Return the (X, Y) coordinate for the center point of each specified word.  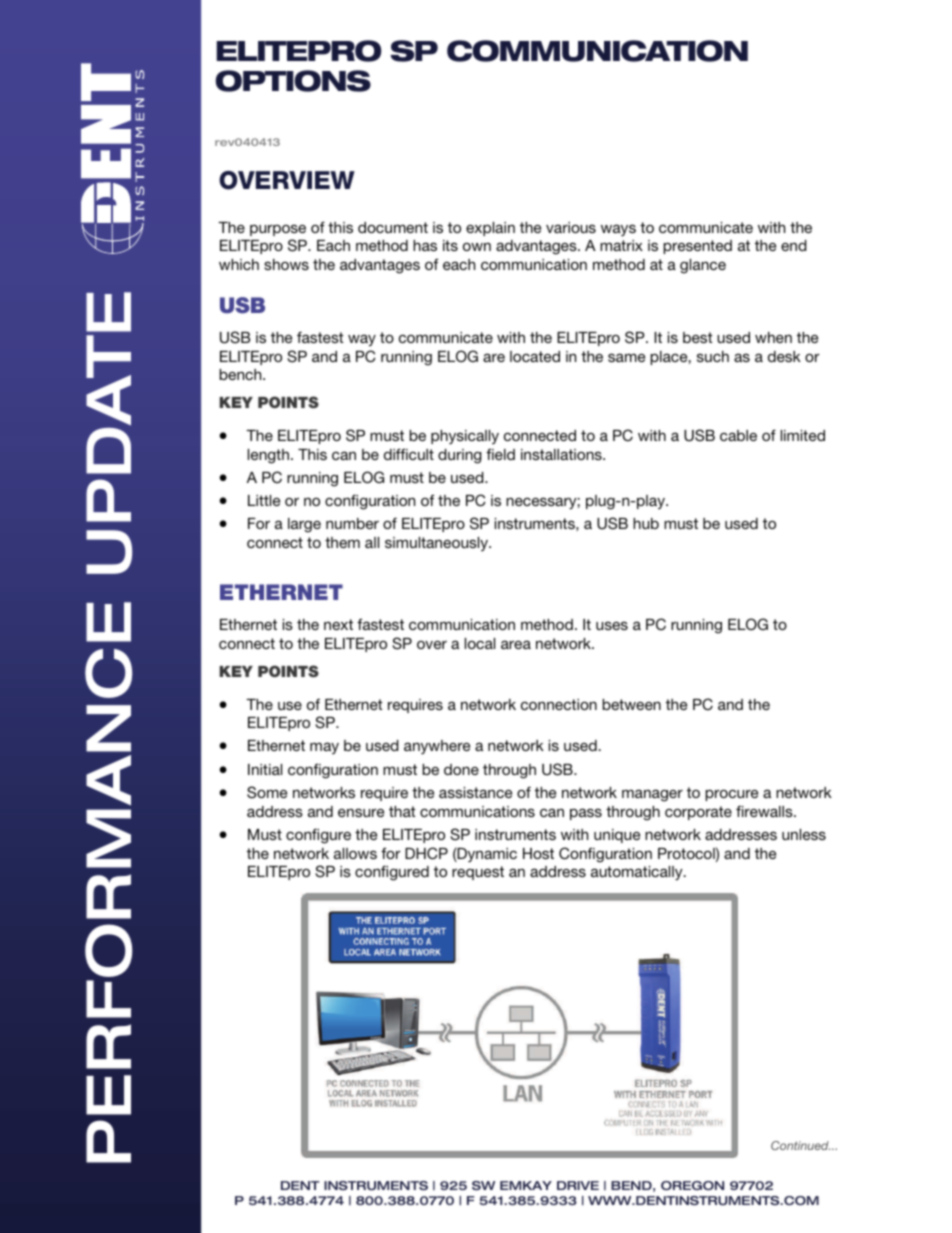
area (516, 644)
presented (697, 247)
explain (490, 229)
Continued (800, 1145)
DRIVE (578, 1185)
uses (612, 625)
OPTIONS (293, 81)
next (338, 624)
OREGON (692, 1185)
